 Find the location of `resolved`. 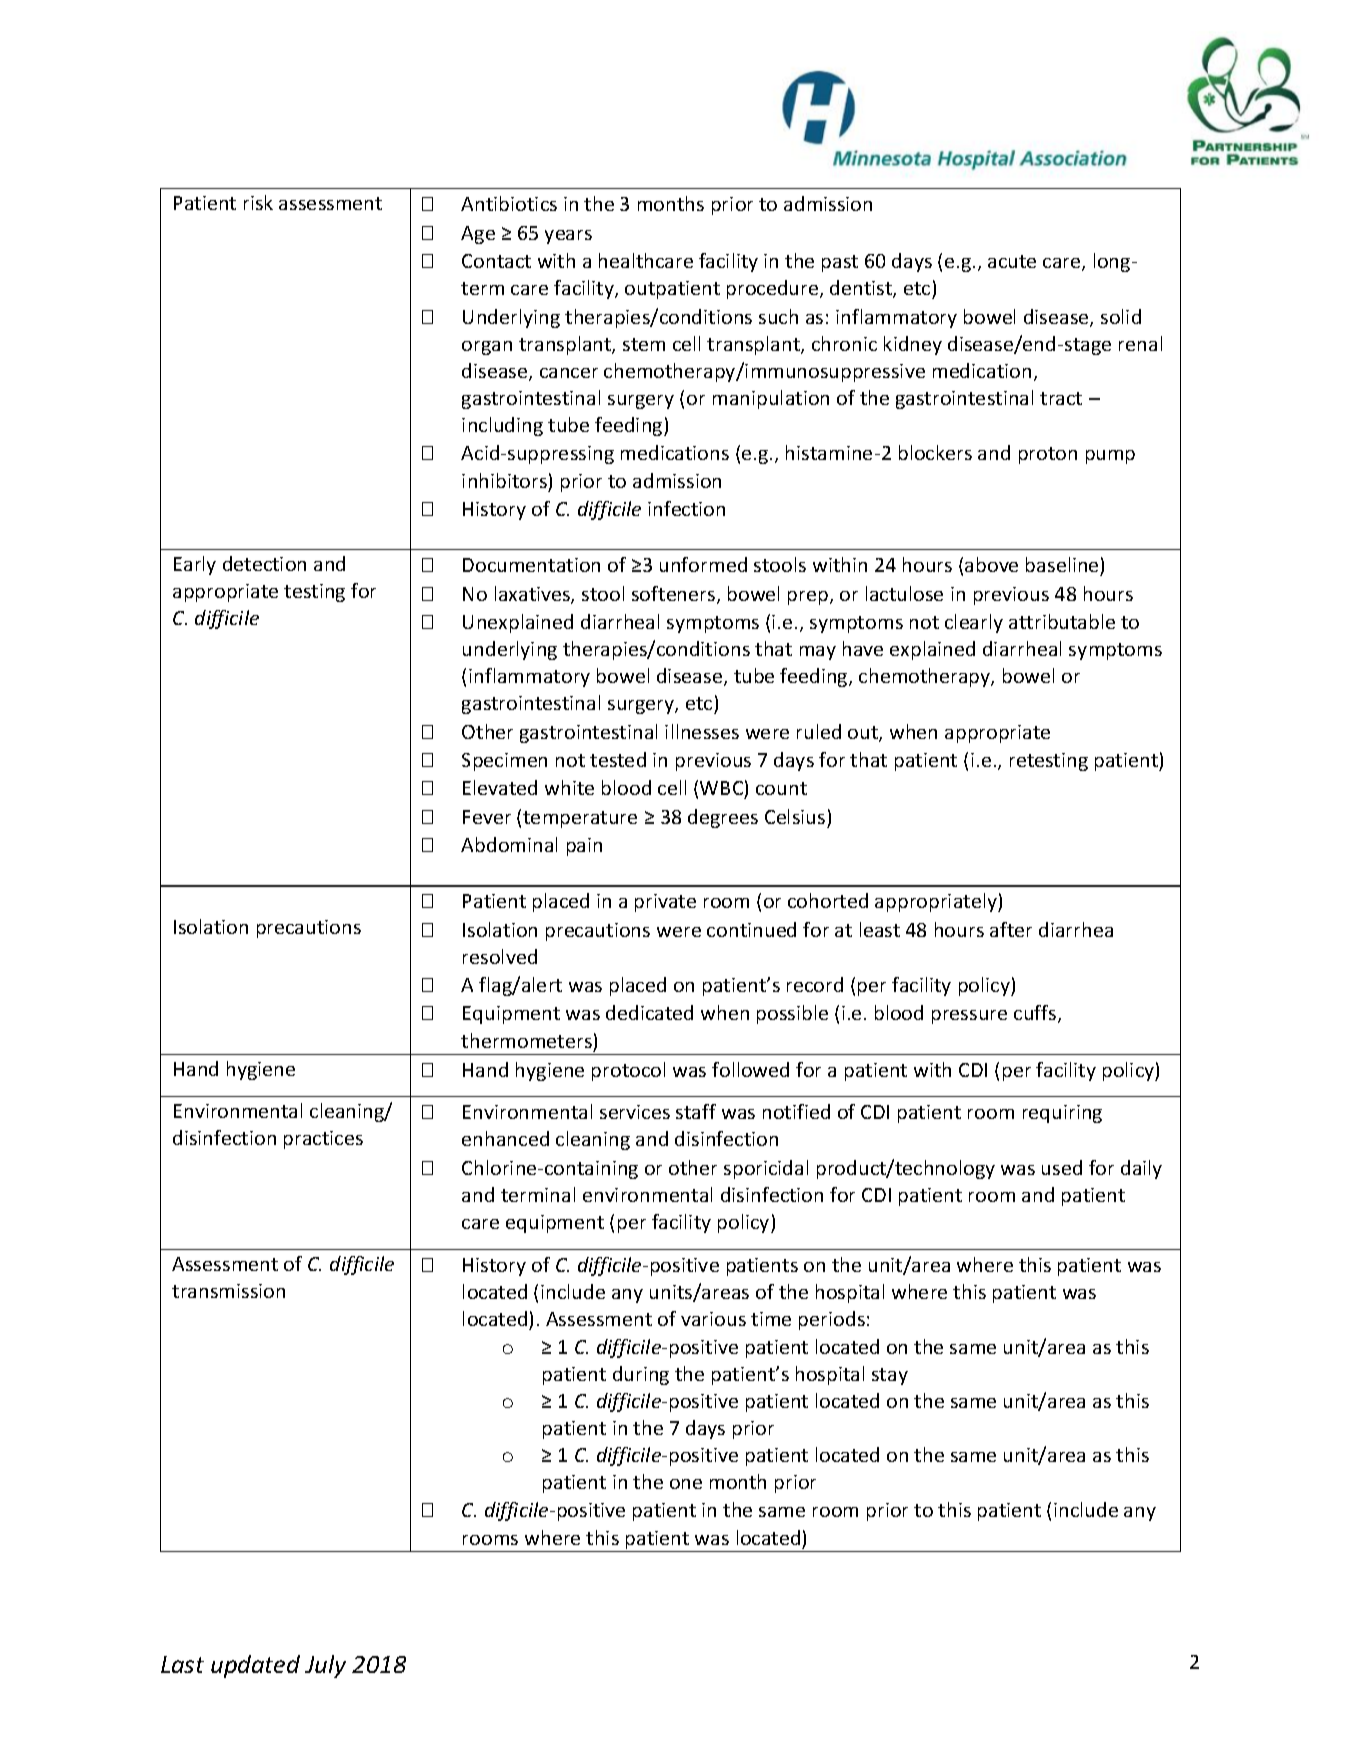

resolved is located at coordinates (500, 956).
